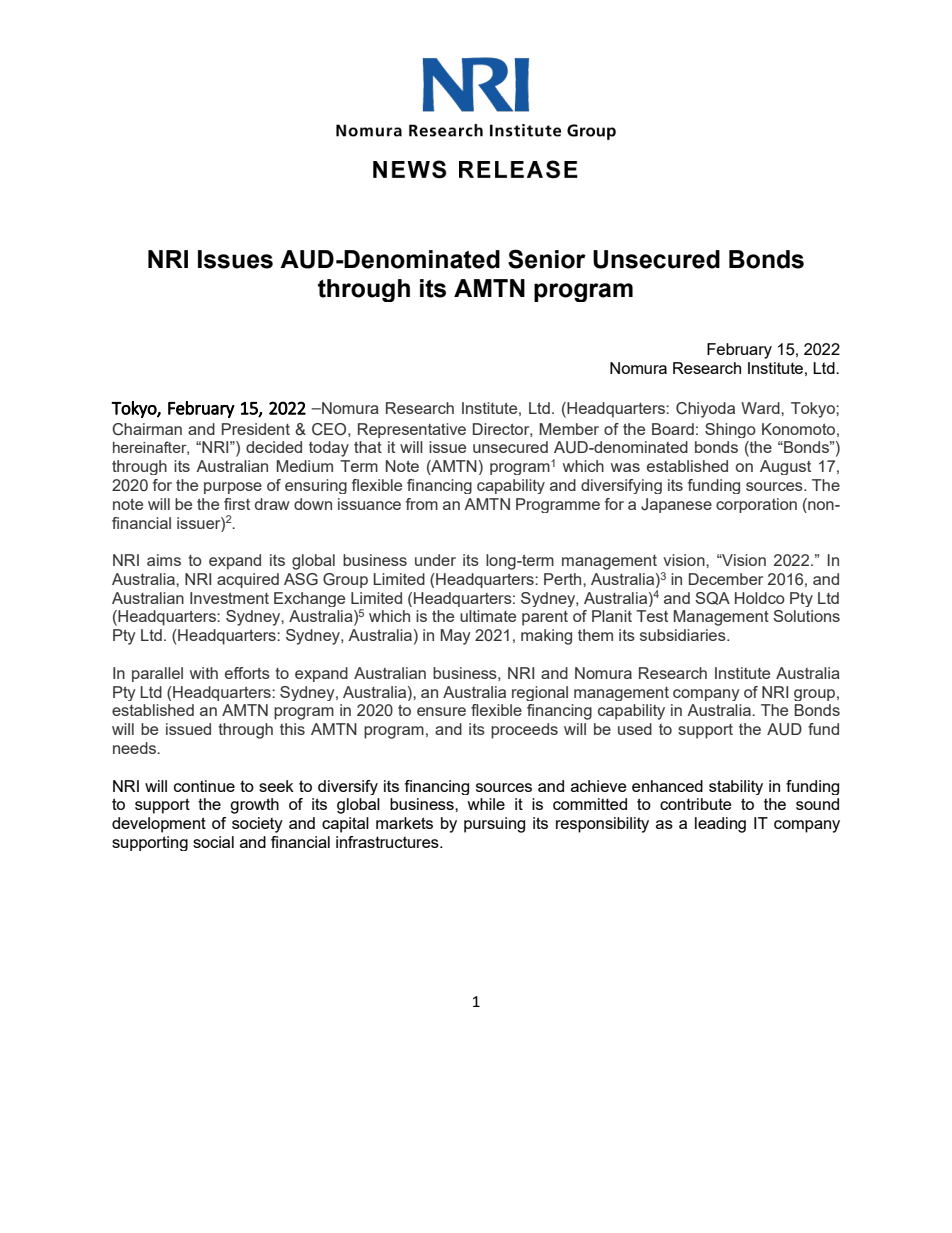 Image resolution: width=952 pixels, height=1233 pixels. I want to click on August, so click(785, 467).
